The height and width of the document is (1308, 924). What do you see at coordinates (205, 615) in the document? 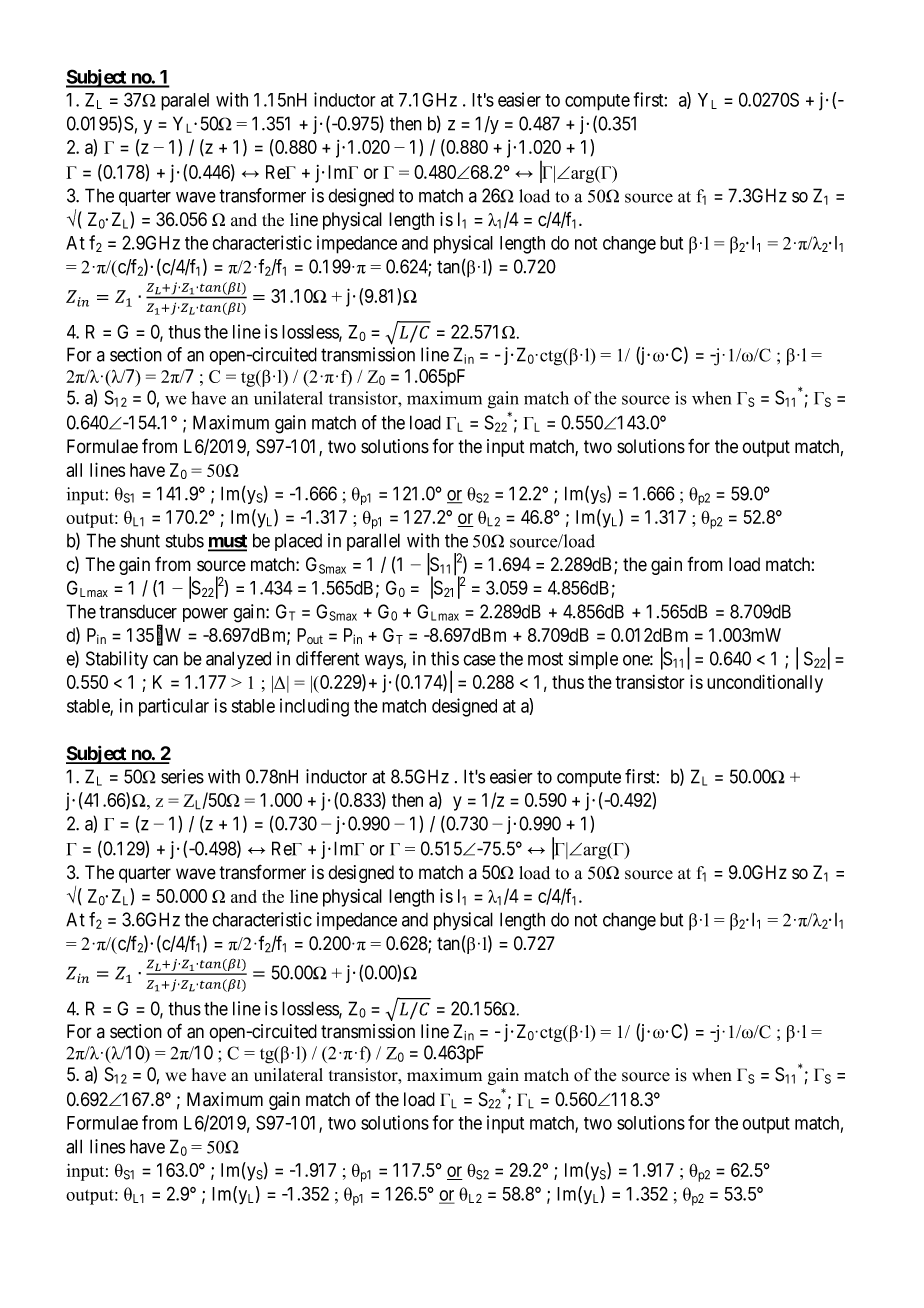
I see `power` at bounding box center [205, 615].
